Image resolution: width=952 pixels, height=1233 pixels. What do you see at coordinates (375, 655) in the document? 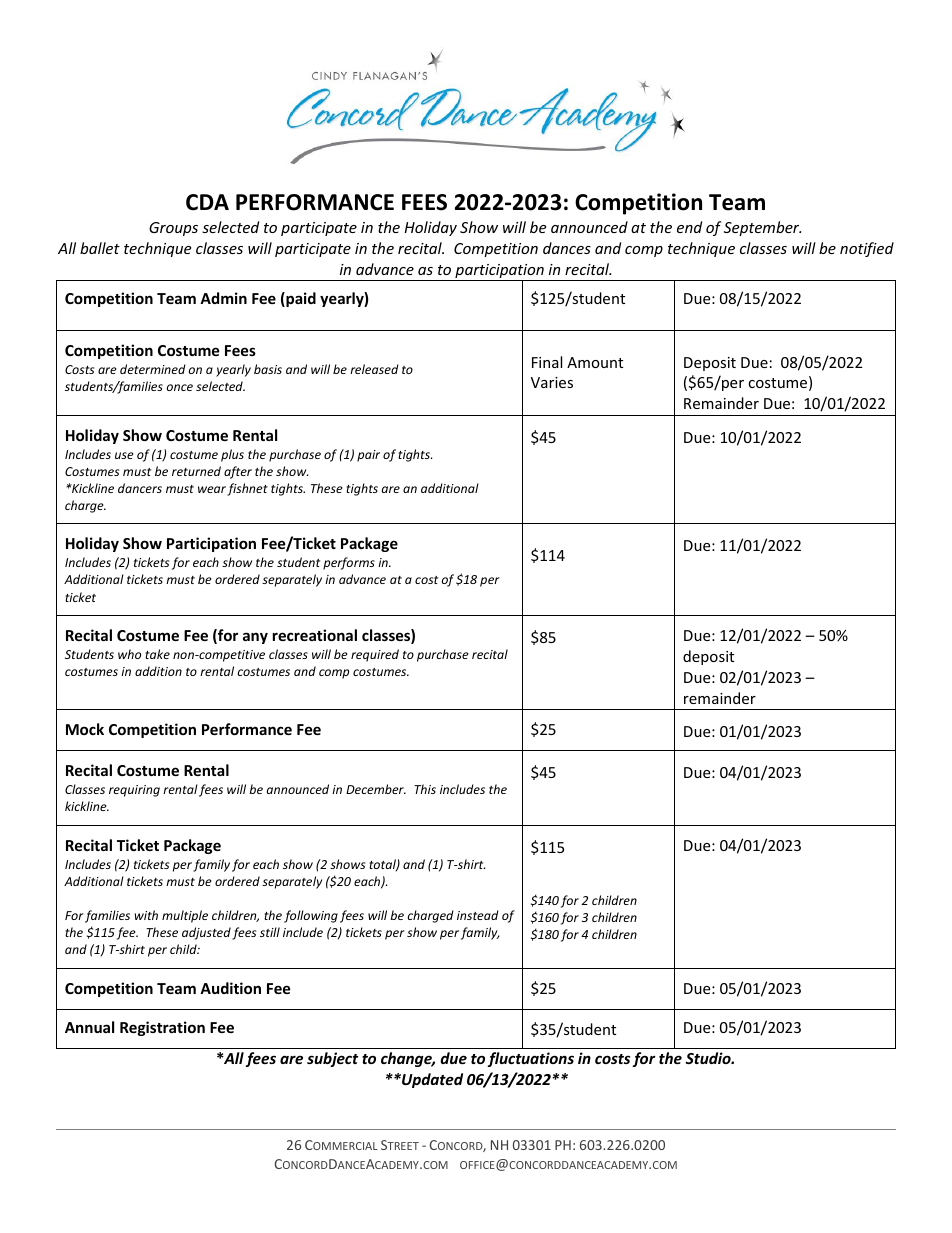
I see `required` at bounding box center [375, 655].
